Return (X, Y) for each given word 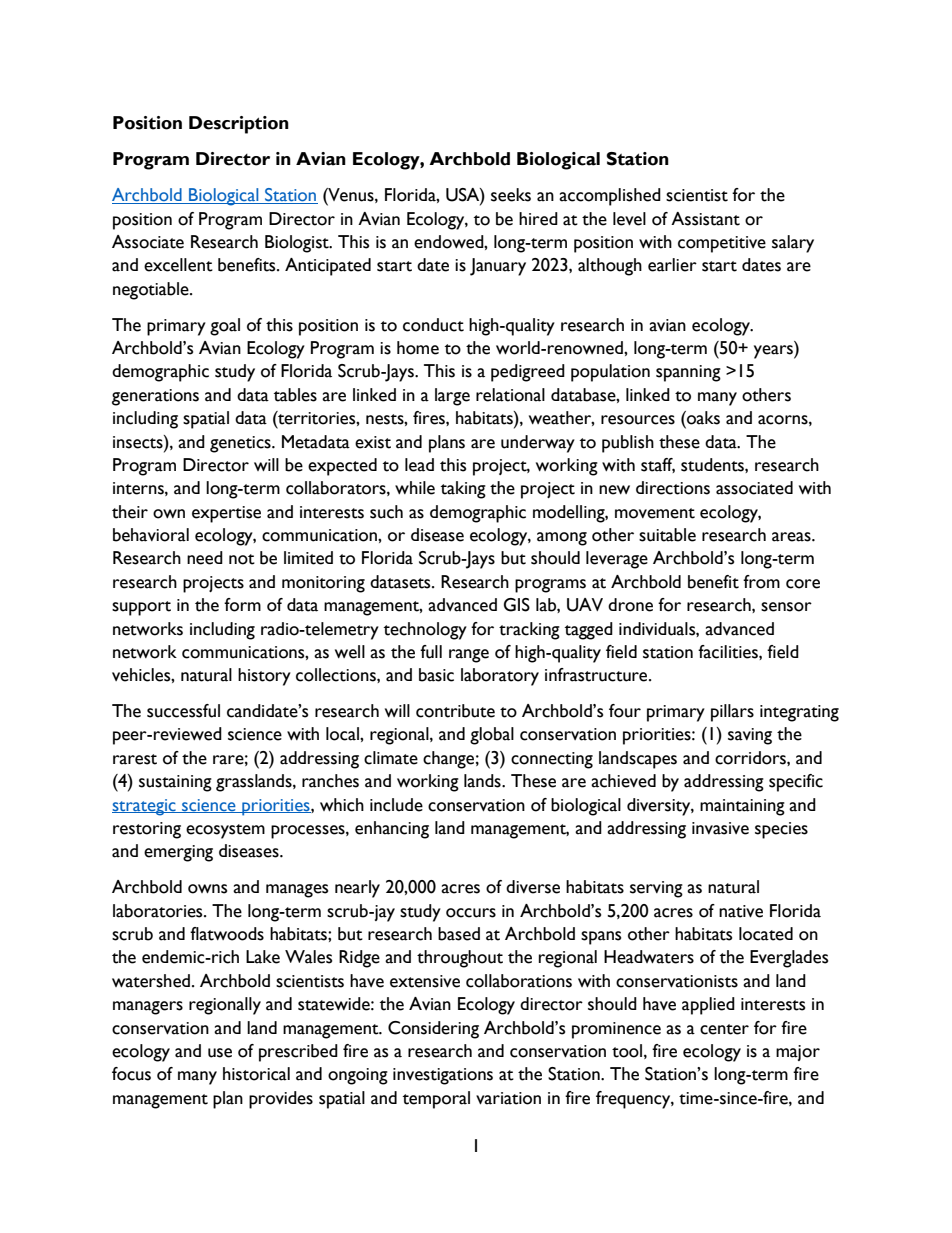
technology (425, 631)
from (761, 582)
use (220, 1053)
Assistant (705, 219)
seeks (511, 195)
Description (239, 125)
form (242, 605)
